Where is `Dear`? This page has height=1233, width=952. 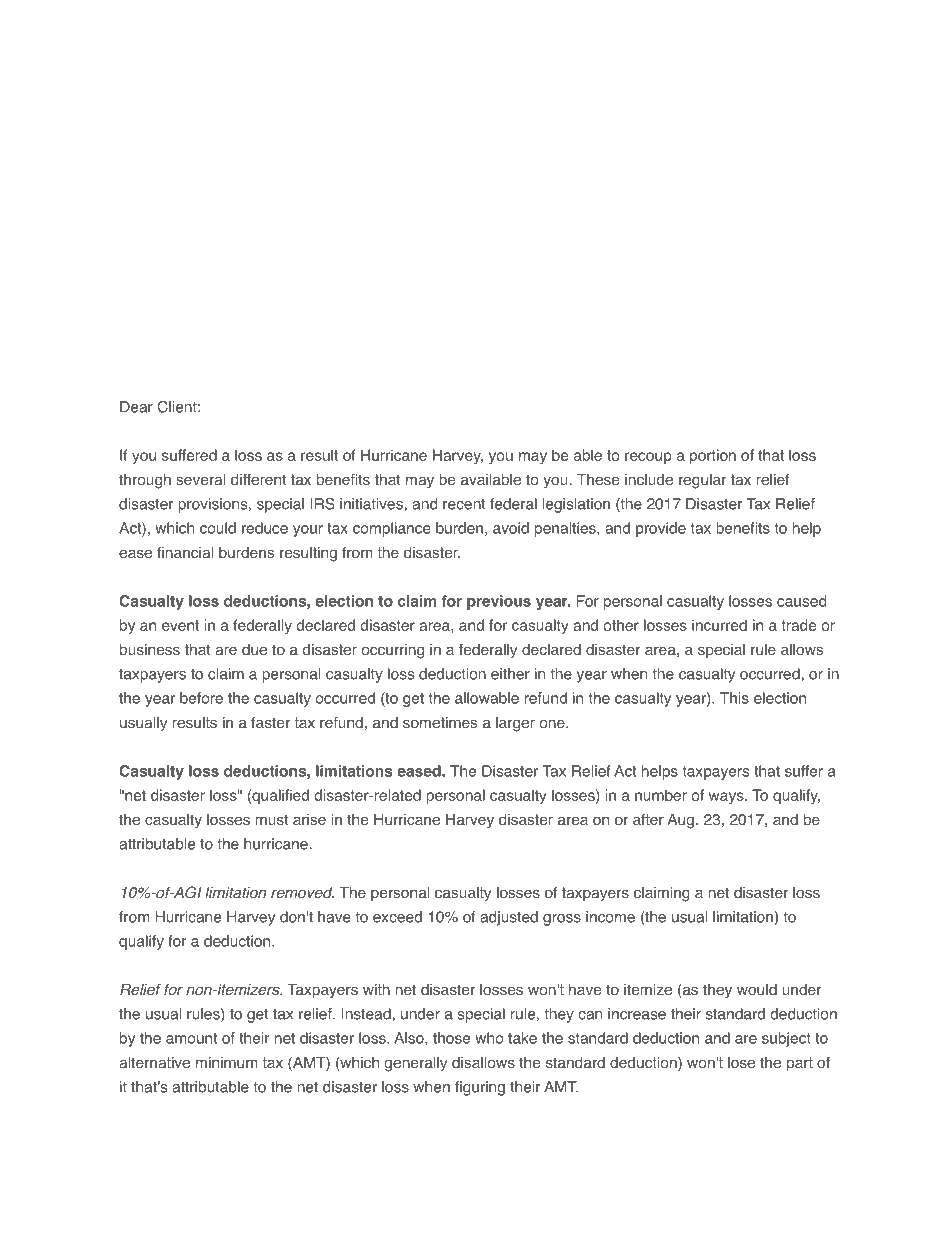
Dear is located at coordinates (136, 407).
